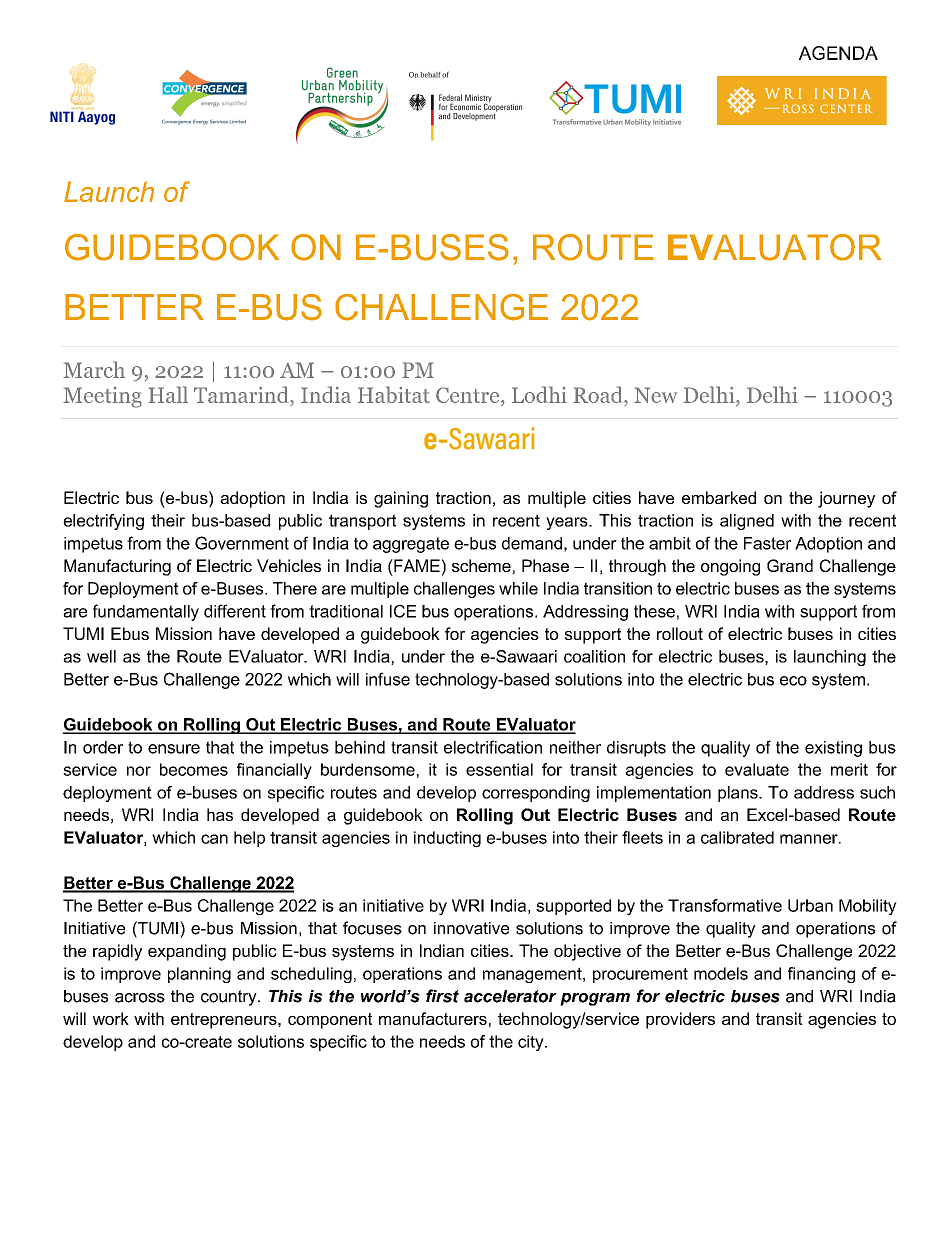 Image resolution: width=952 pixels, height=1233 pixels. What do you see at coordinates (482, 566) in the screenshot?
I see `scheme` at bounding box center [482, 566].
